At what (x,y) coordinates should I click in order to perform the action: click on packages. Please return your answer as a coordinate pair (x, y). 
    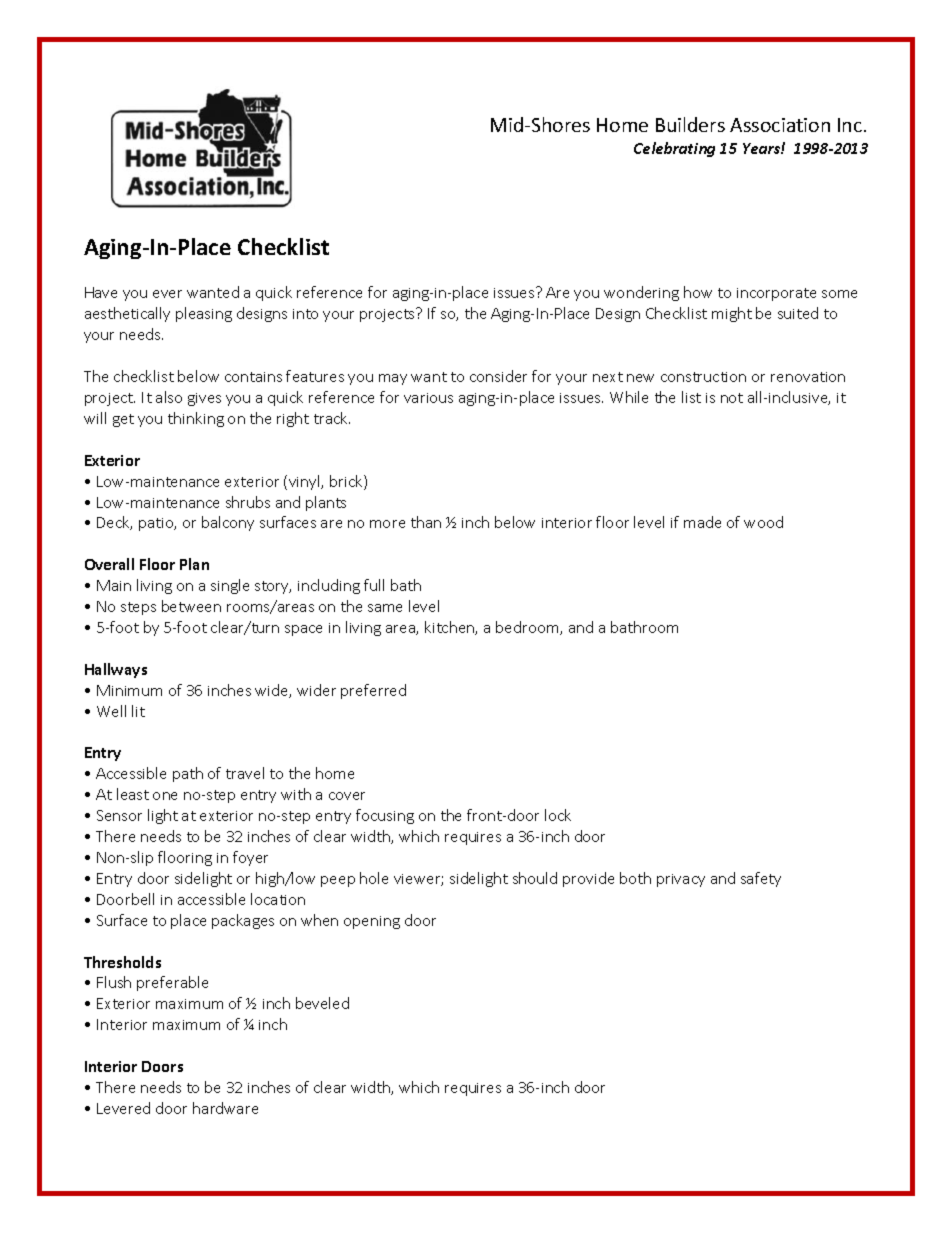
    Looking at the image, I should click on (243, 921).
